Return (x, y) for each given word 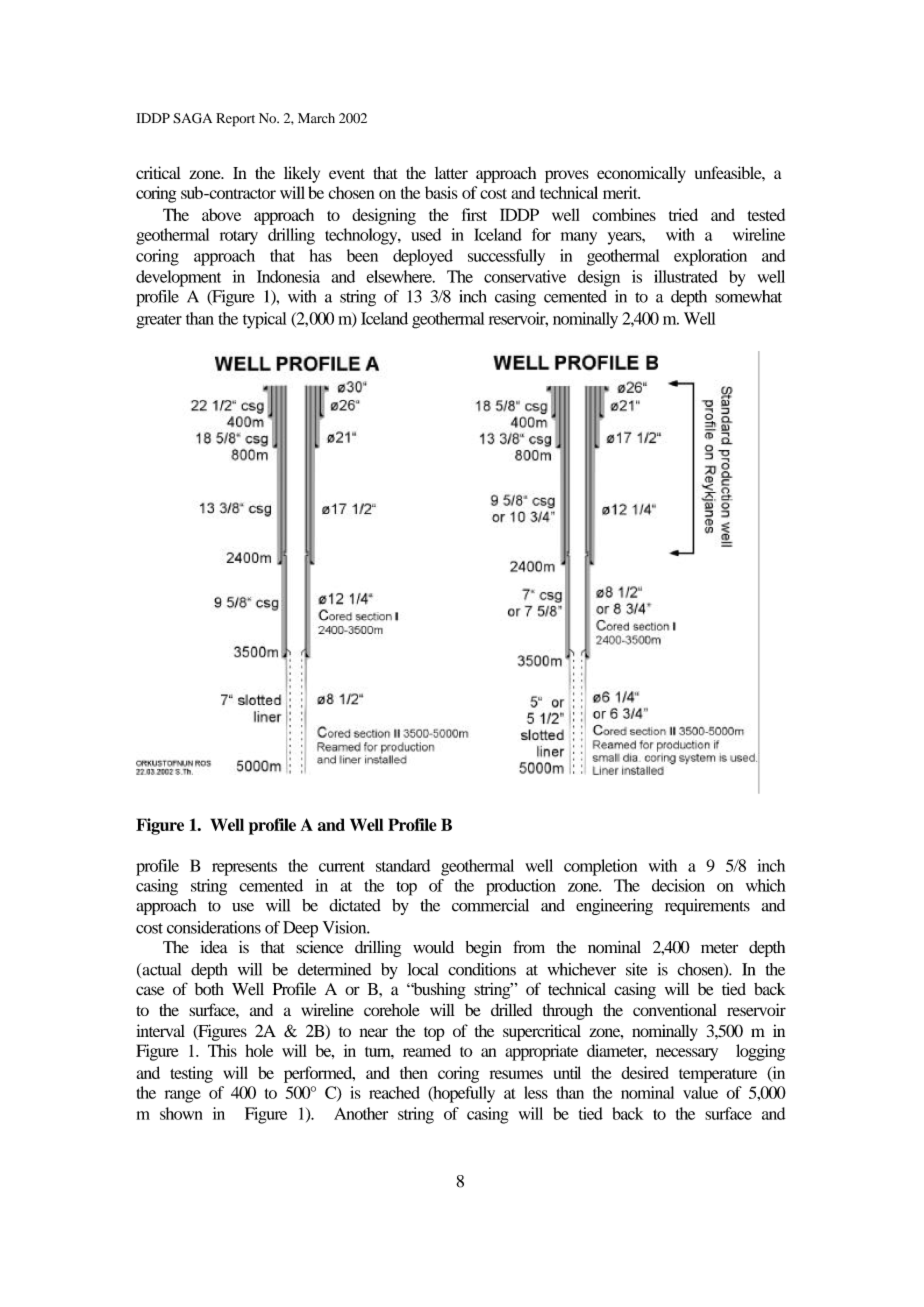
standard (403, 865)
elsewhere (400, 276)
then (414, 1072)
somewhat (748, 296)
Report (235, 120)
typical (264, 320)
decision (678, 885)
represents (244, 869)
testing (191, 1074)
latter (451, 173)
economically (641, 174)
